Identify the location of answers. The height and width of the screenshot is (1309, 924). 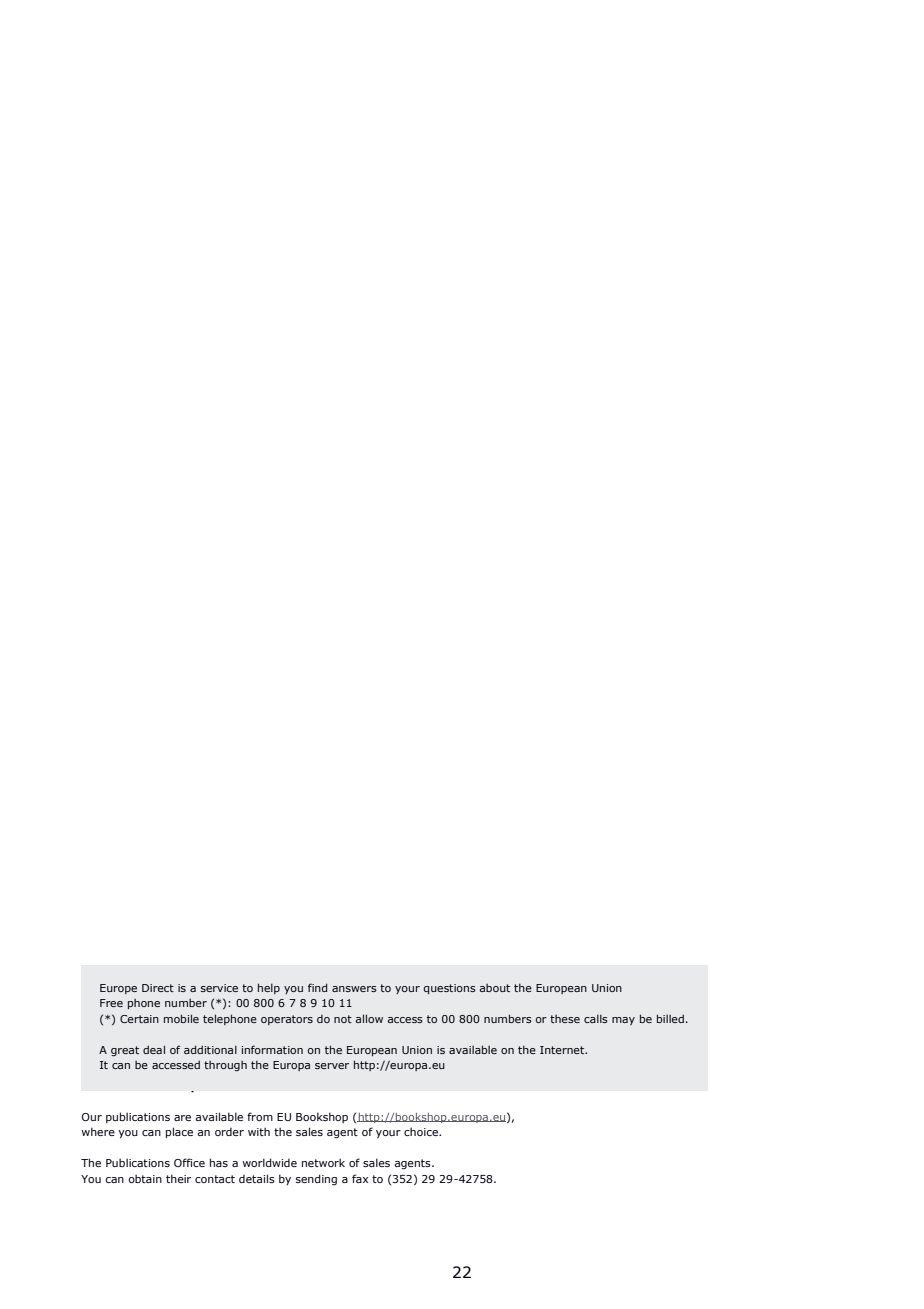
(354, 989).
